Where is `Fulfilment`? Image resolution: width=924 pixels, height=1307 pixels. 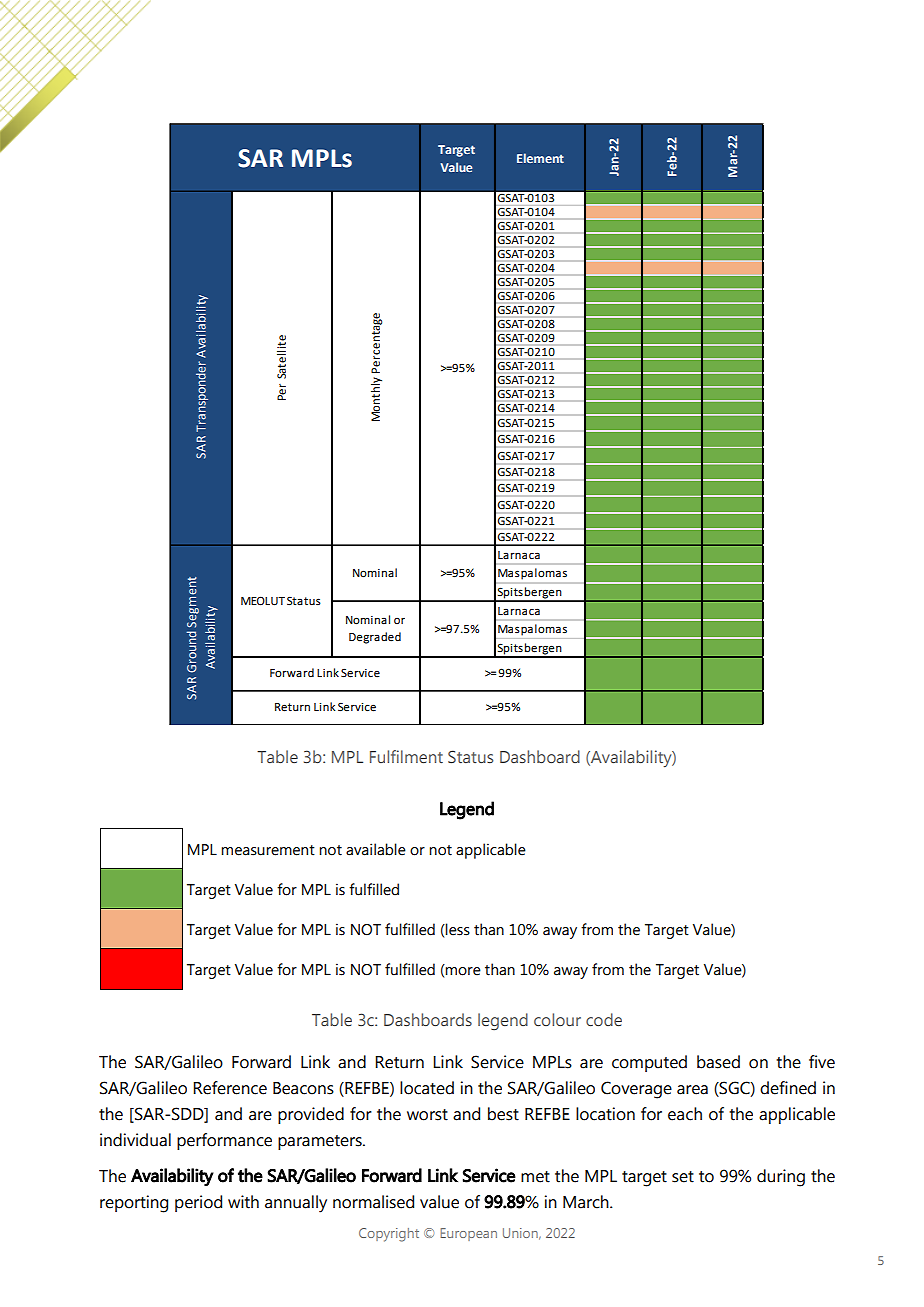 Fulfilment is located at coordinates (406, 756).
